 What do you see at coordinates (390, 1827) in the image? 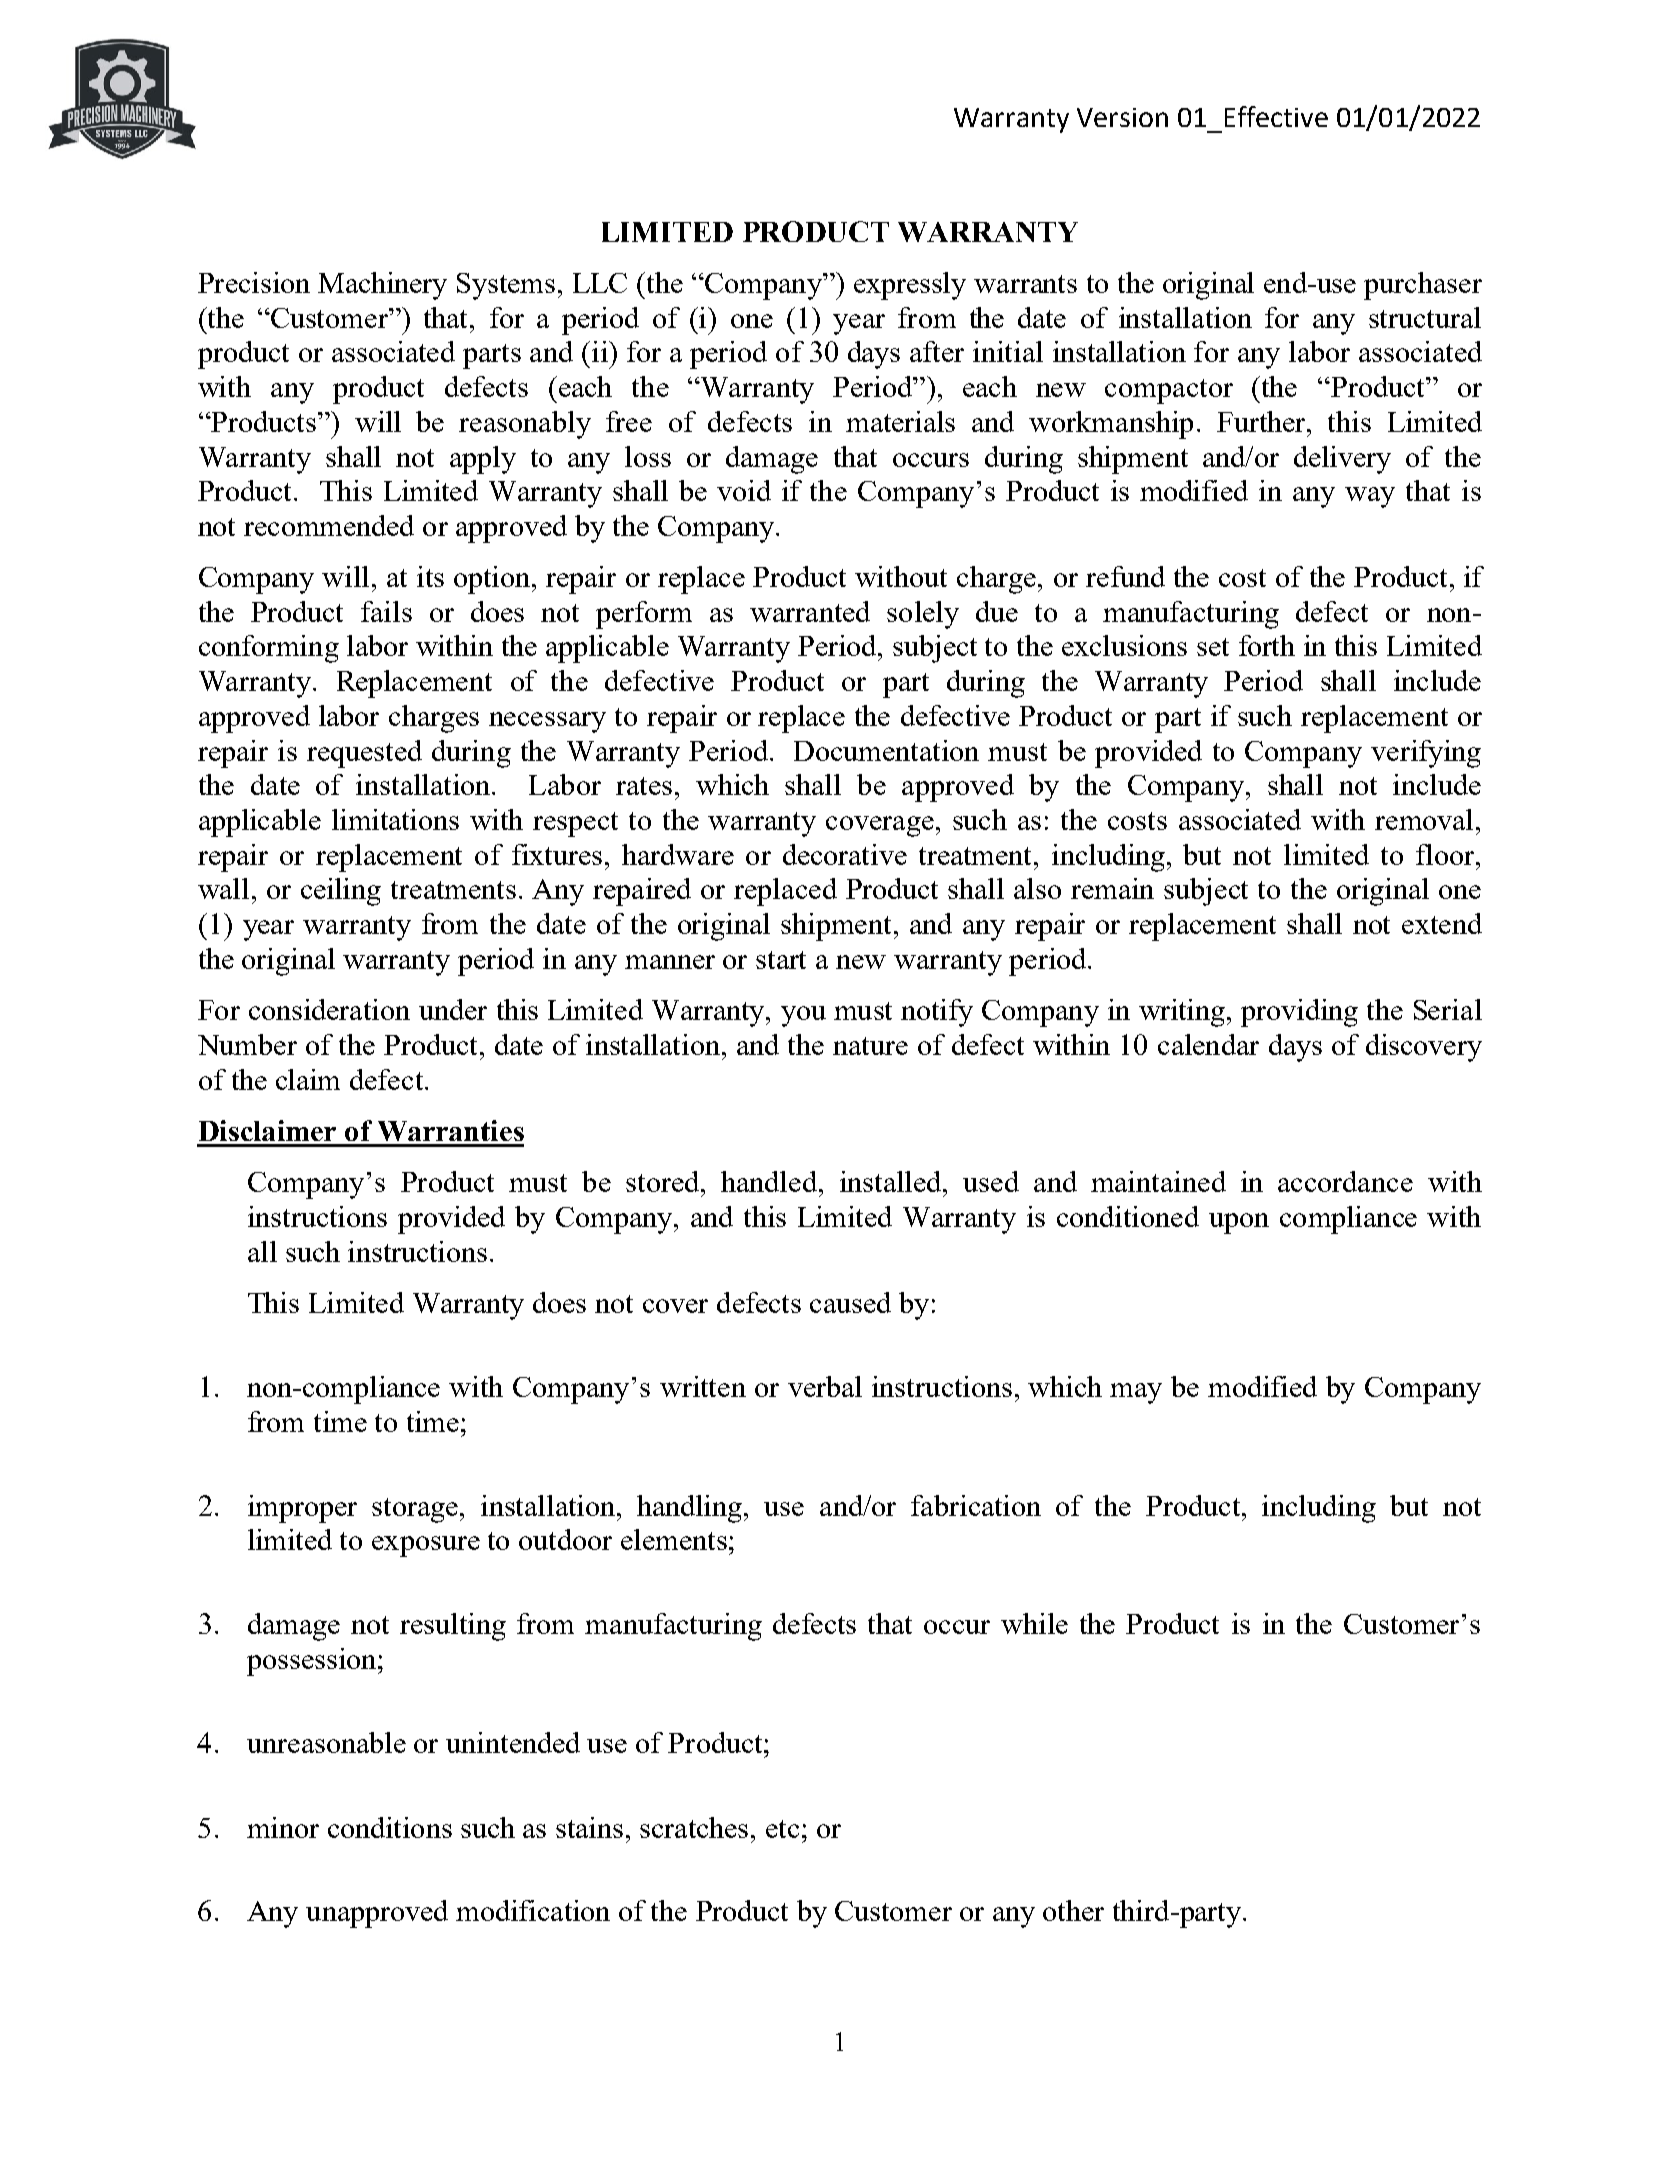
I see `conditions` at bounding box center [390, 1827].
